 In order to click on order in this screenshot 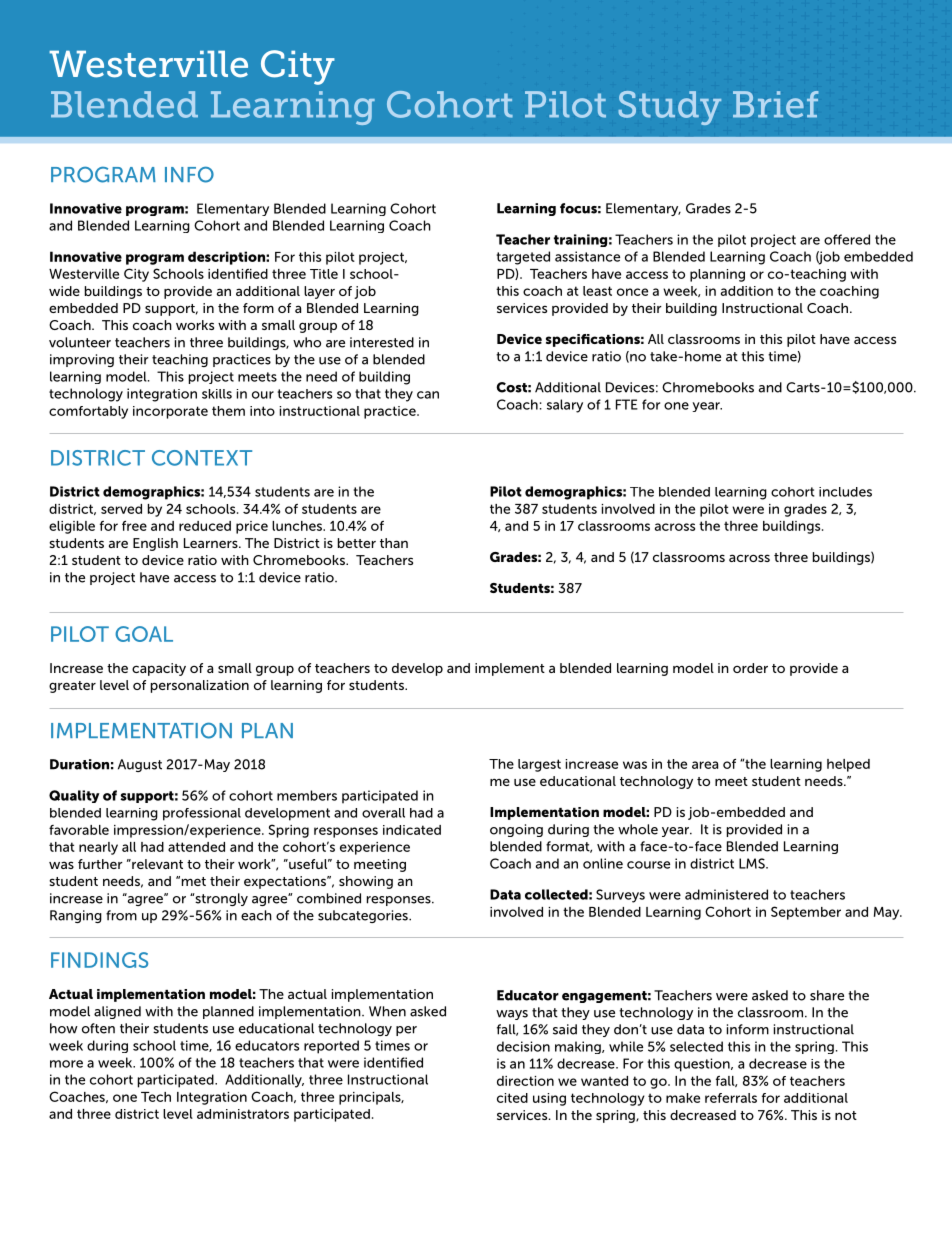, I will do `click(750, 668)`.
